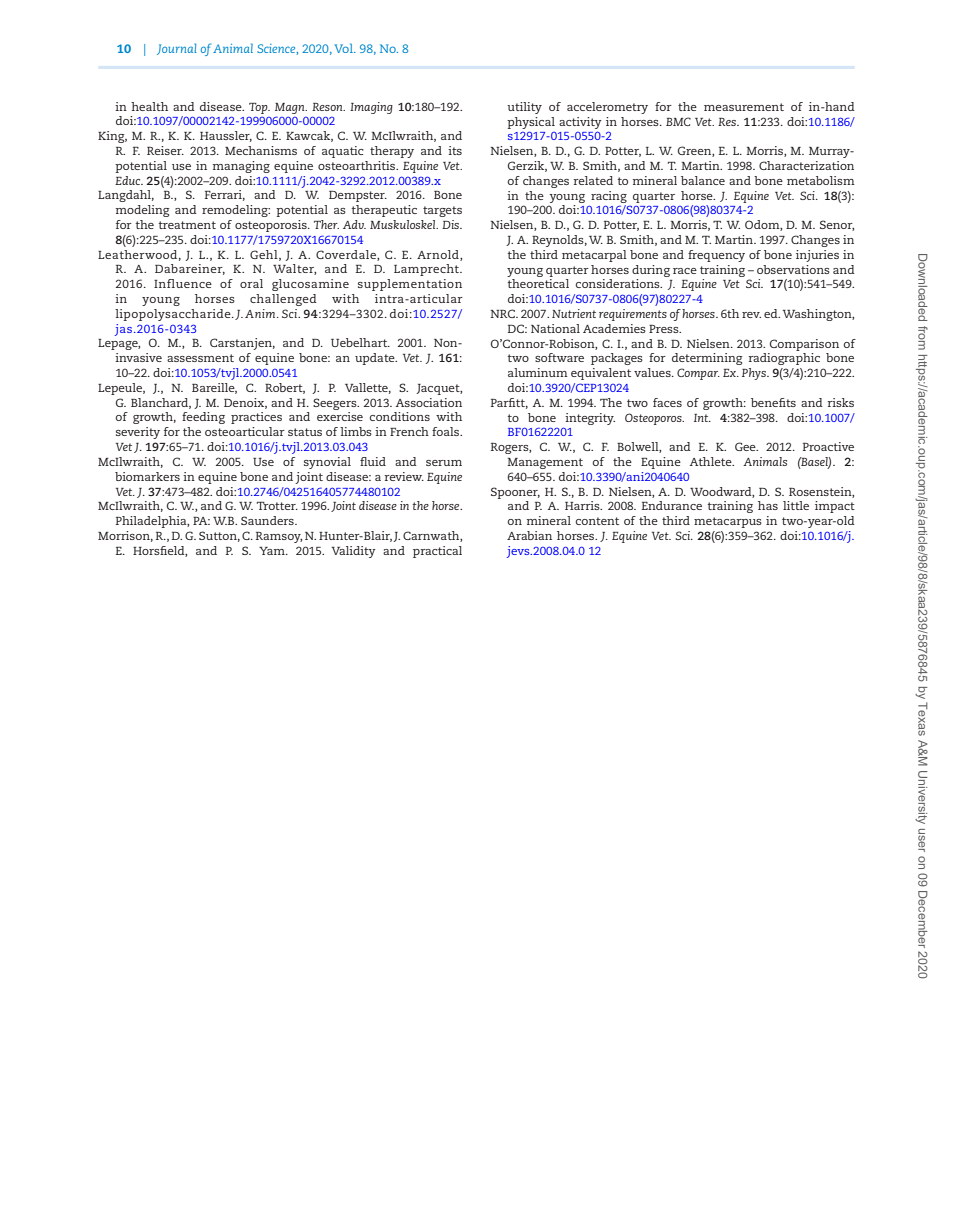 The height and width of the screenshot is (1232, 953). Describe the element at coordinates (177, 49) in the screenshot. I see `Journal` at that location.
